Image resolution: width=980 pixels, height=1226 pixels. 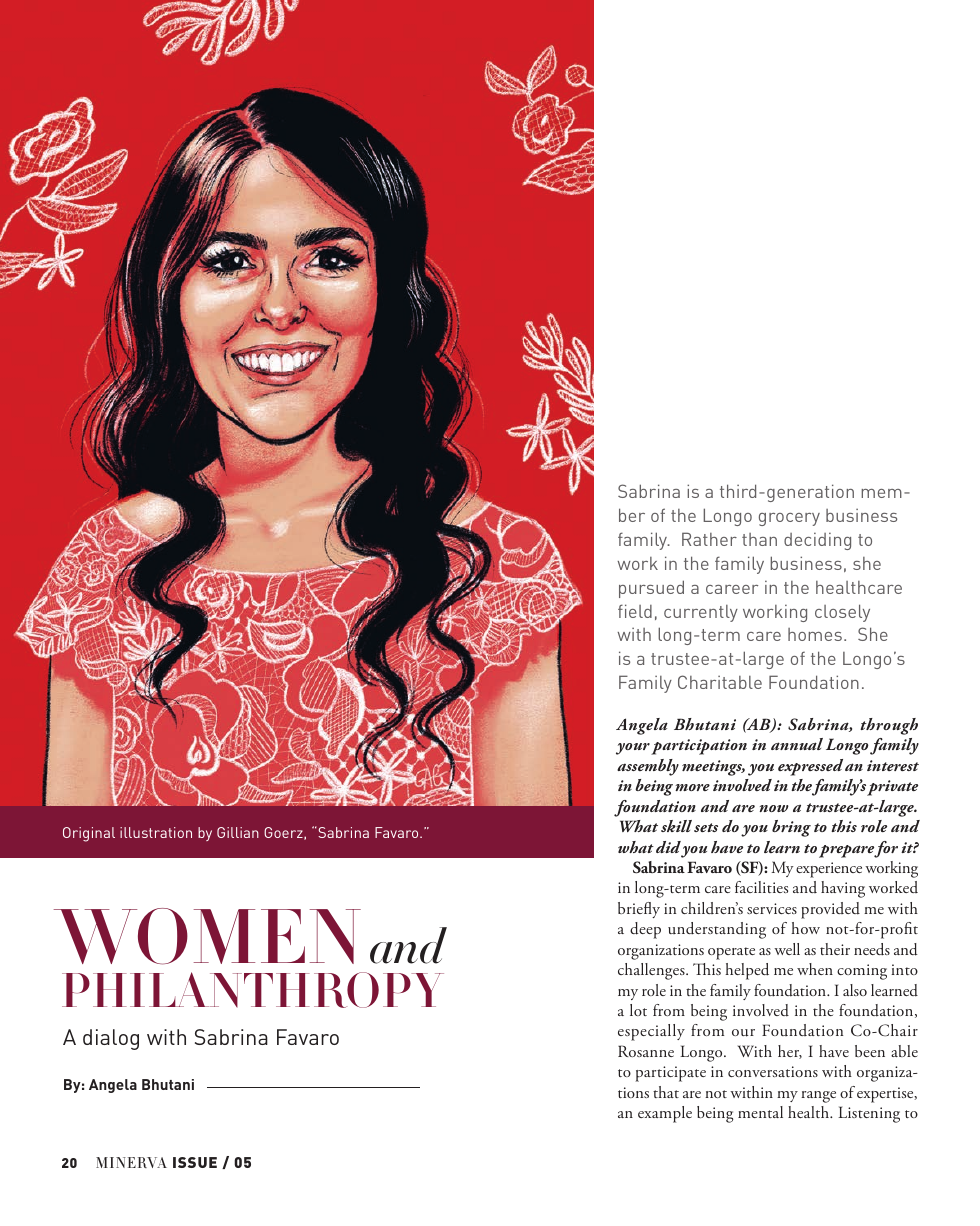 I want to click on Gillian, so click(x=238, y=832).
